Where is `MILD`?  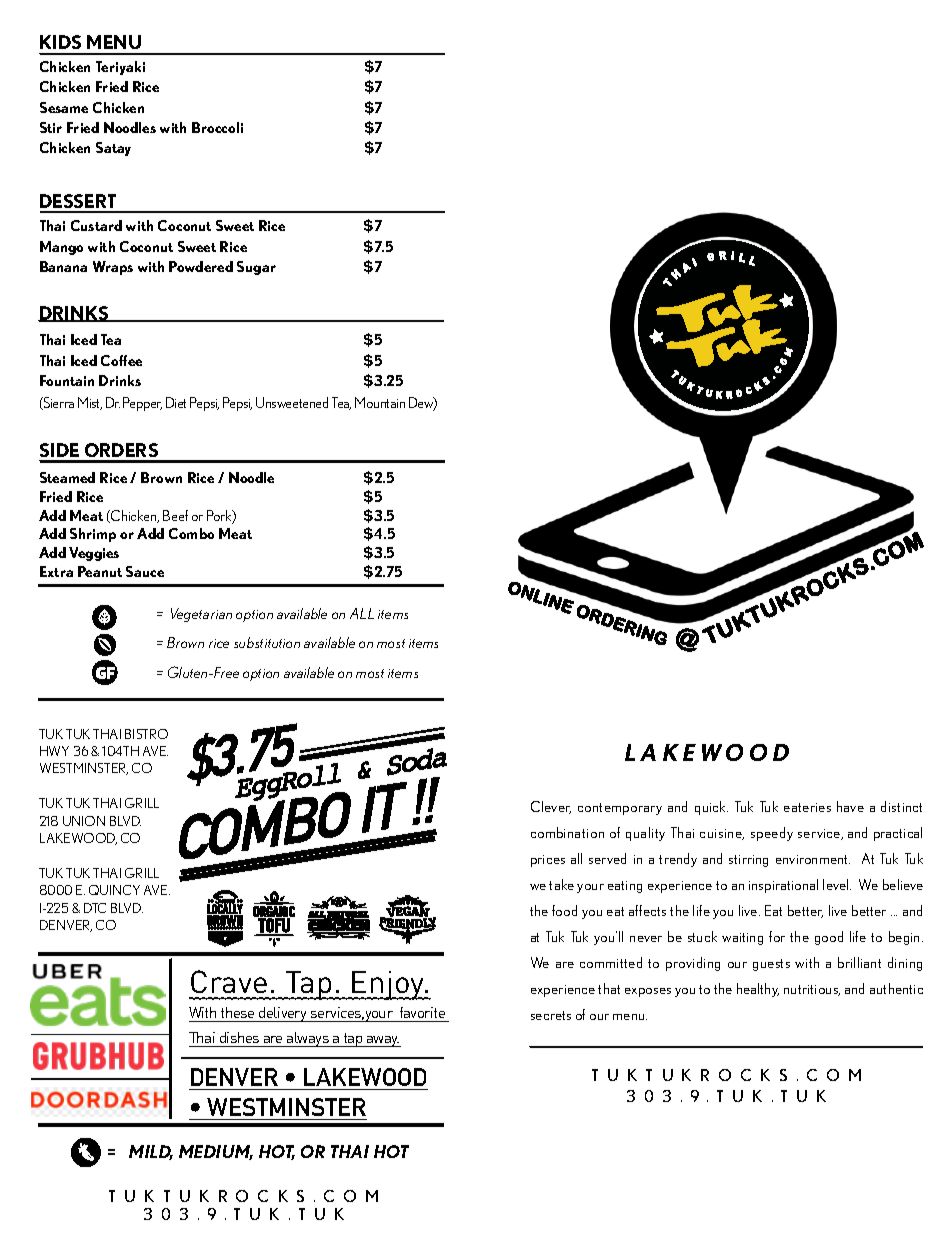
MILD is located at coordinates (151, 1152).
